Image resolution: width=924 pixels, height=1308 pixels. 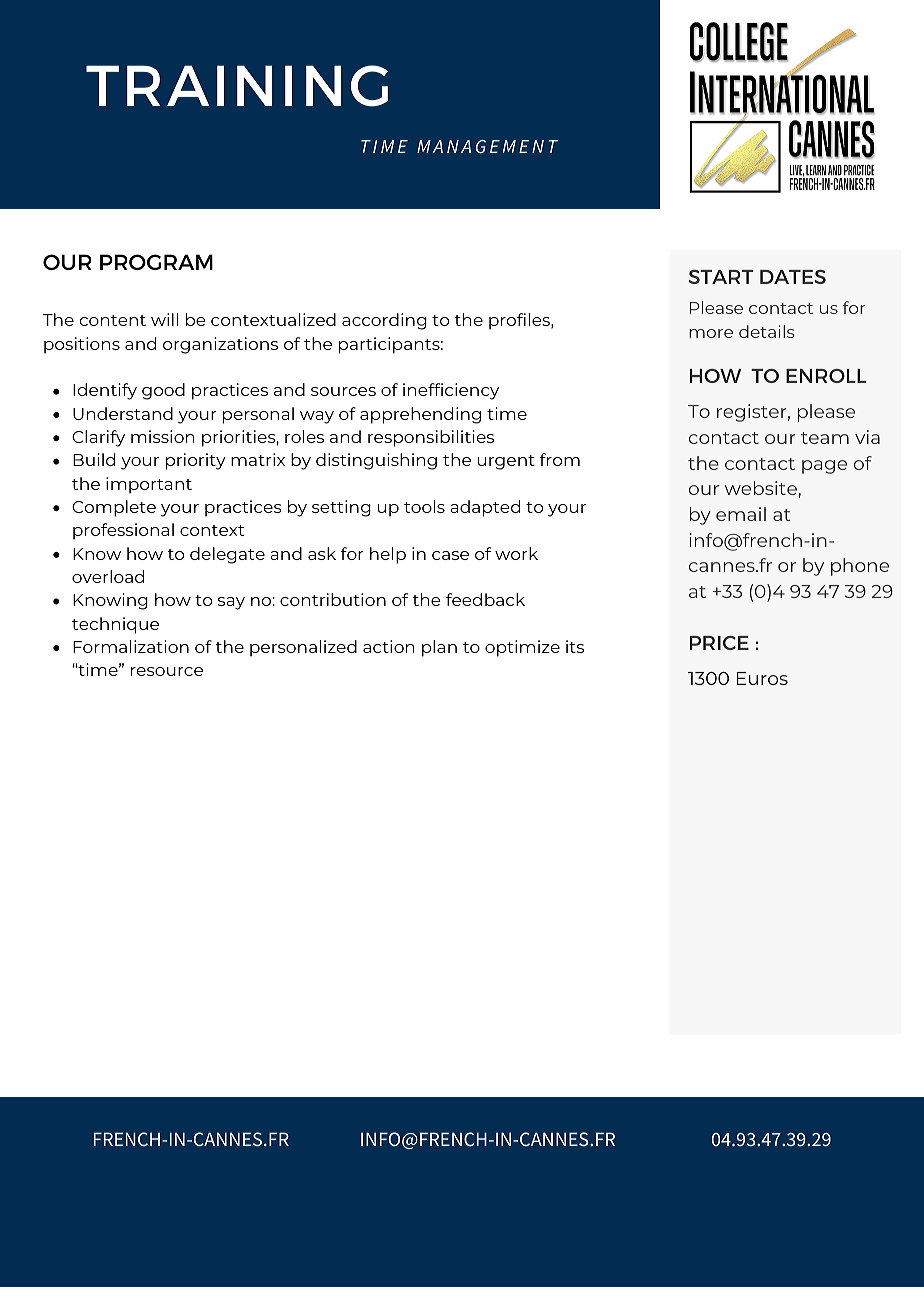 I want to click on ENROLL, so click(x=826, y=376).
